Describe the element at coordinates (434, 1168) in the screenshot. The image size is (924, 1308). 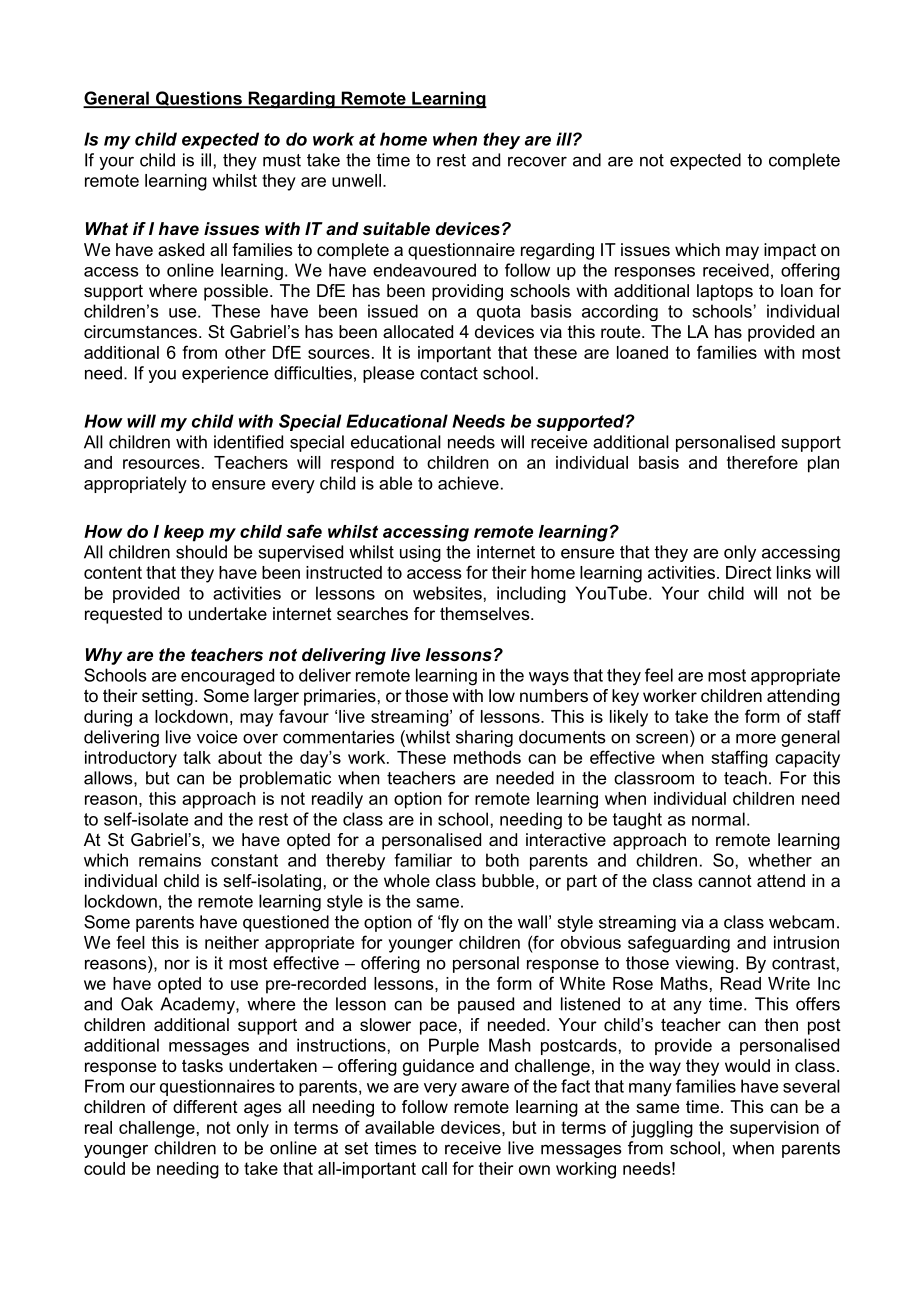
I see `call` at that location.
